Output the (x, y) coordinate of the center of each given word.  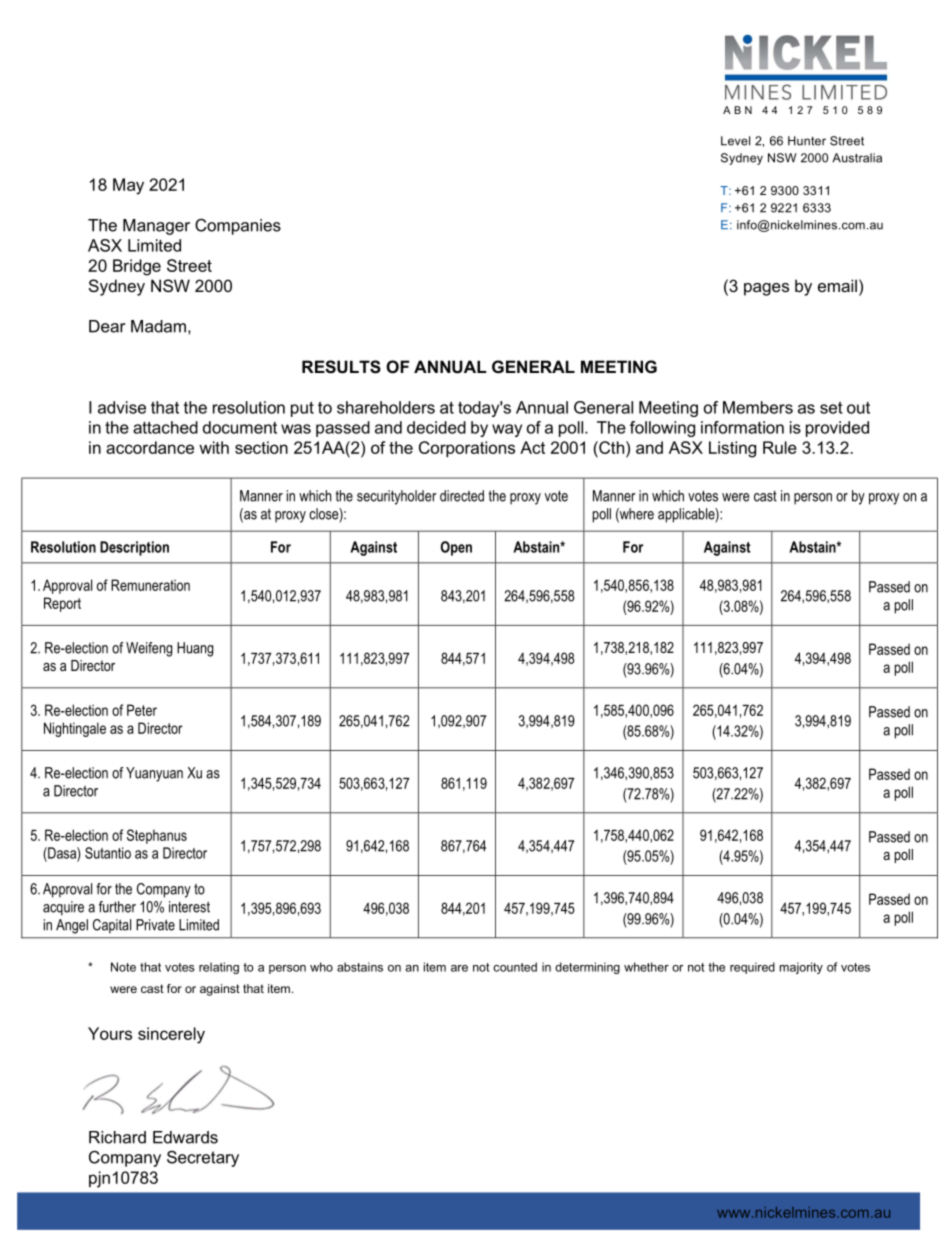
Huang (195, 649)
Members (758, 407)
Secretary (203, 1158)
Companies (238, 226)
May (128, 186)
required (752, 968)
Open (456, 548)
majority (801, 968)
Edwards (185, 1137)
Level (735, 141)
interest (189, 907)
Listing (732, 449)
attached (165, 427)
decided (436, 427)
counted (515, 967)
